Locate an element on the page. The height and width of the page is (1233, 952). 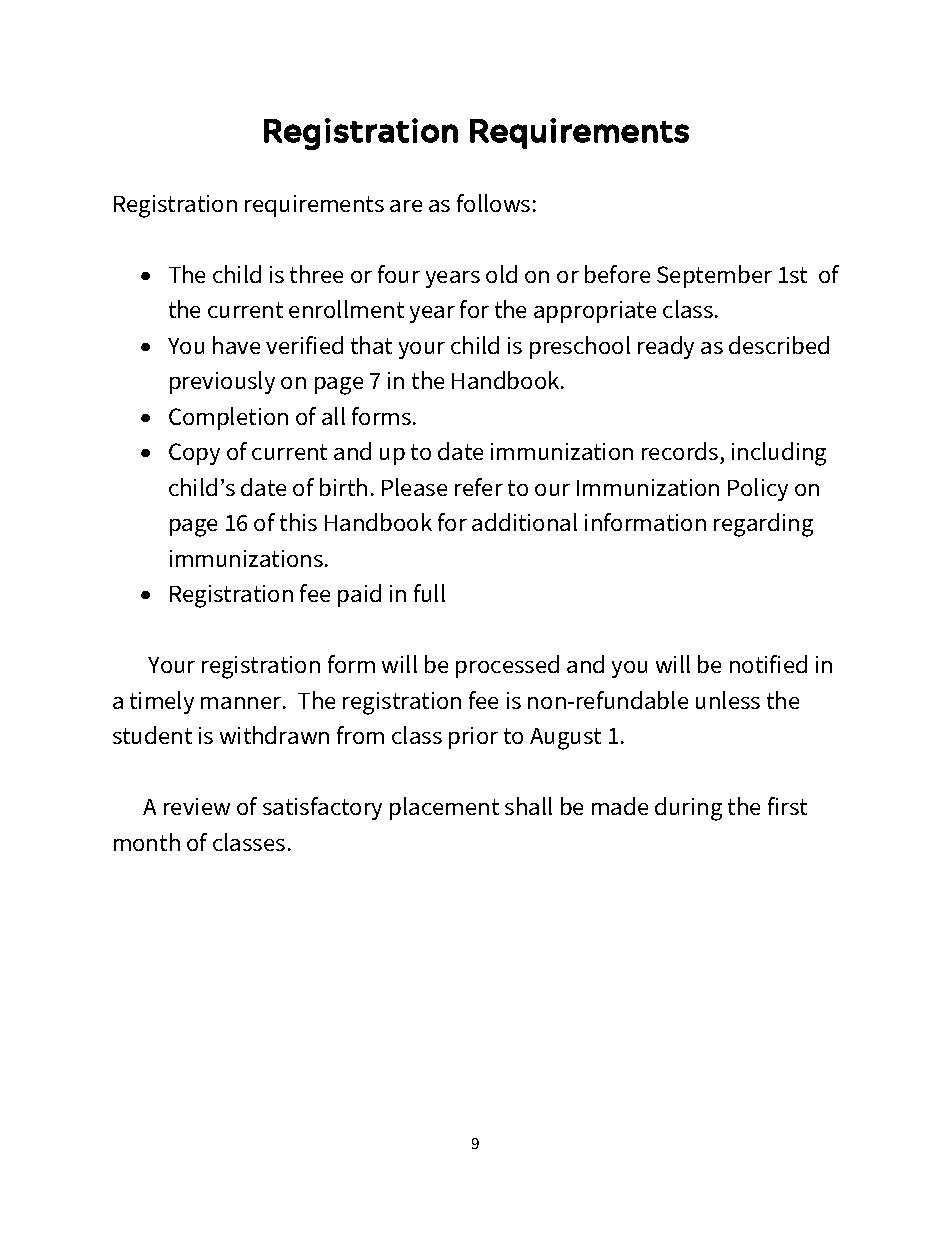
follows is located at coordinates (493, 203).
